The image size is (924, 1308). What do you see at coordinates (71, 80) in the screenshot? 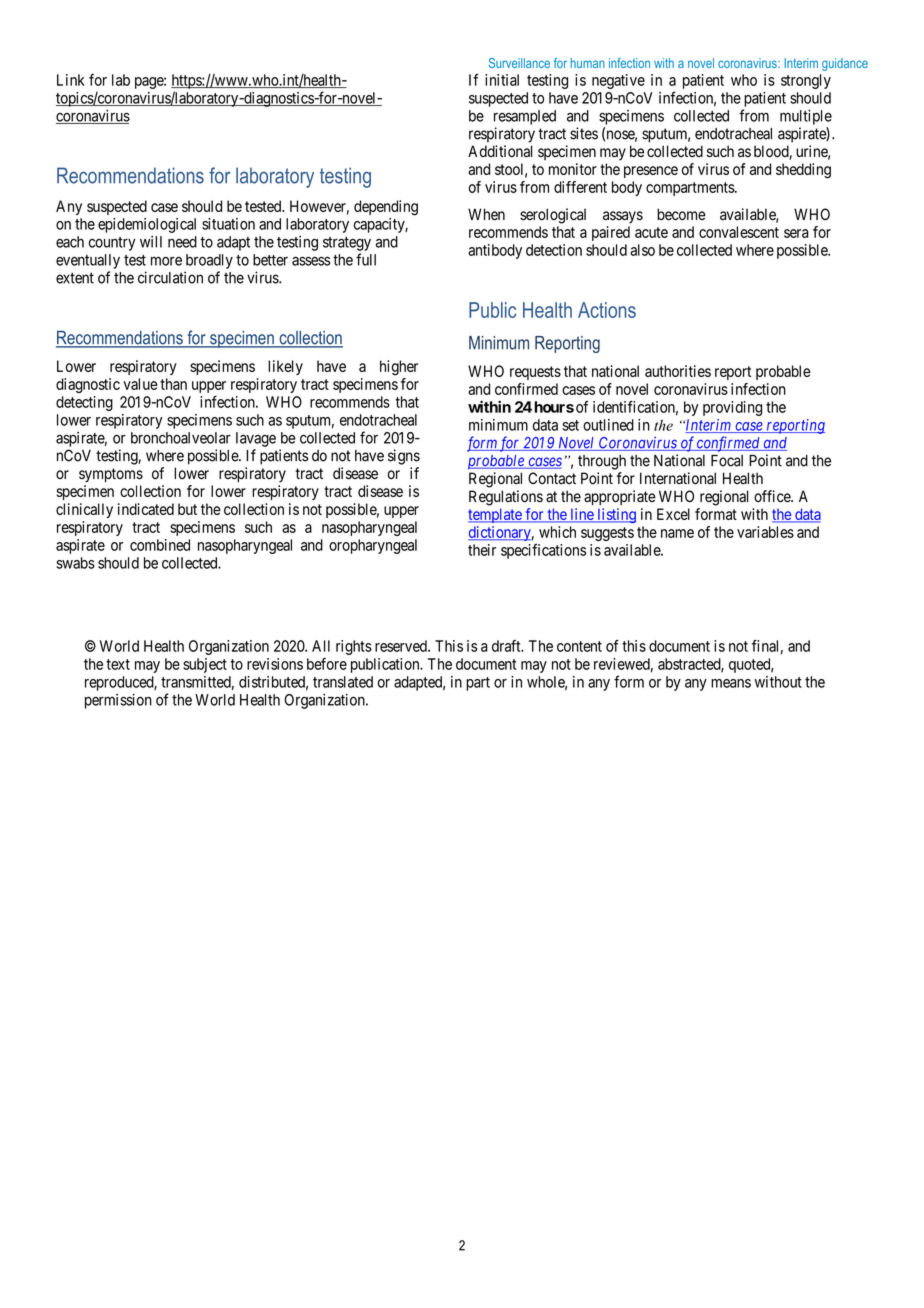
I see `Link` at bounding box center [71, 80].
